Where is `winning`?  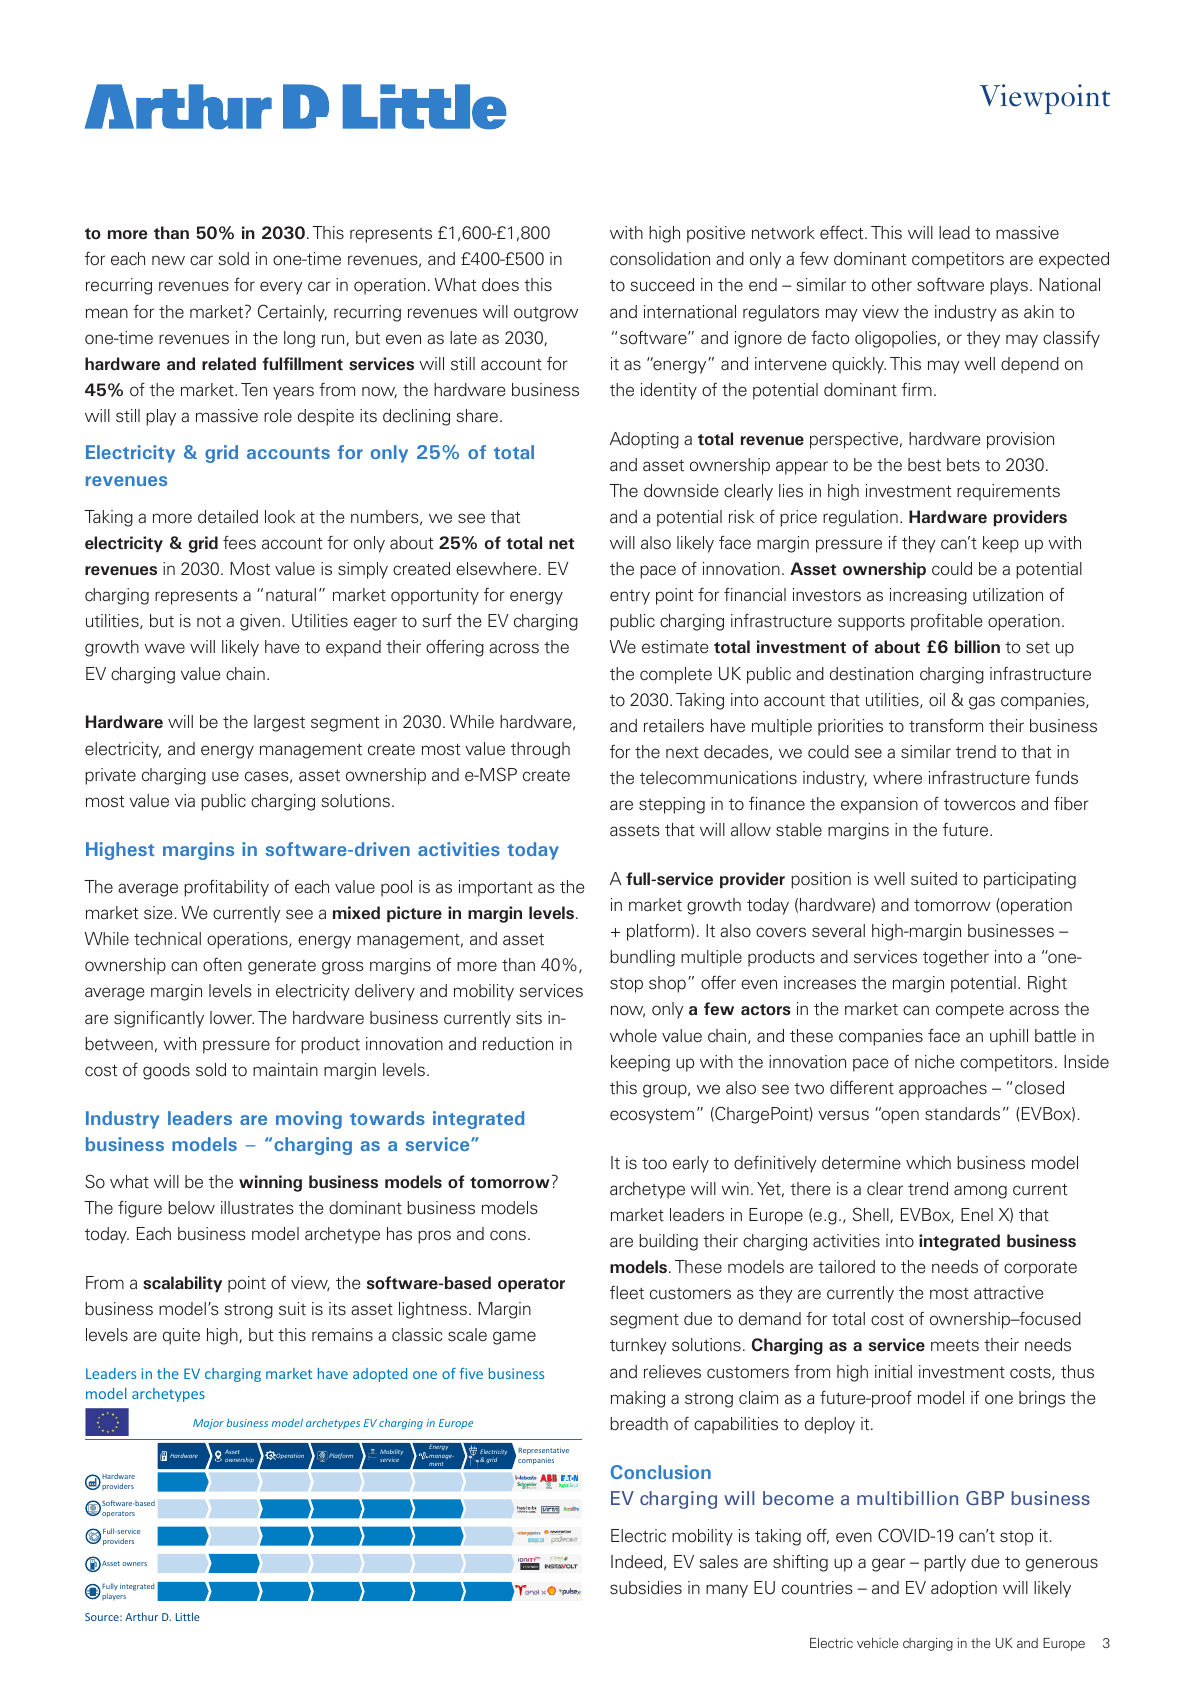 winning is located at coordinates (270, 1183).
